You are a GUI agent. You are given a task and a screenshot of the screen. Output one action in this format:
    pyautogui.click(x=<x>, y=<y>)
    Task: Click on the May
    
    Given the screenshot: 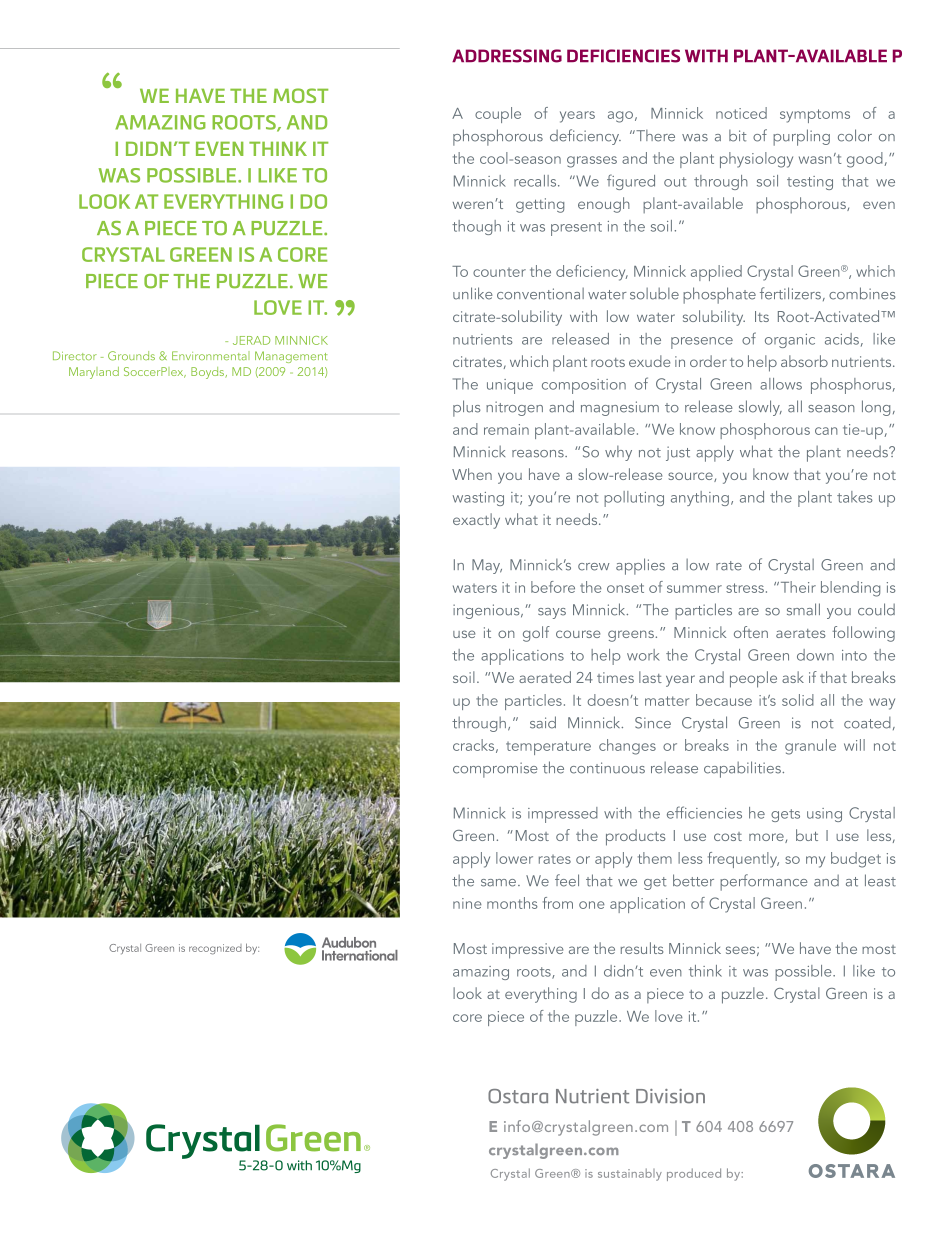 What is the action you would take?
    pyautogui.click(x=487, y=566)
